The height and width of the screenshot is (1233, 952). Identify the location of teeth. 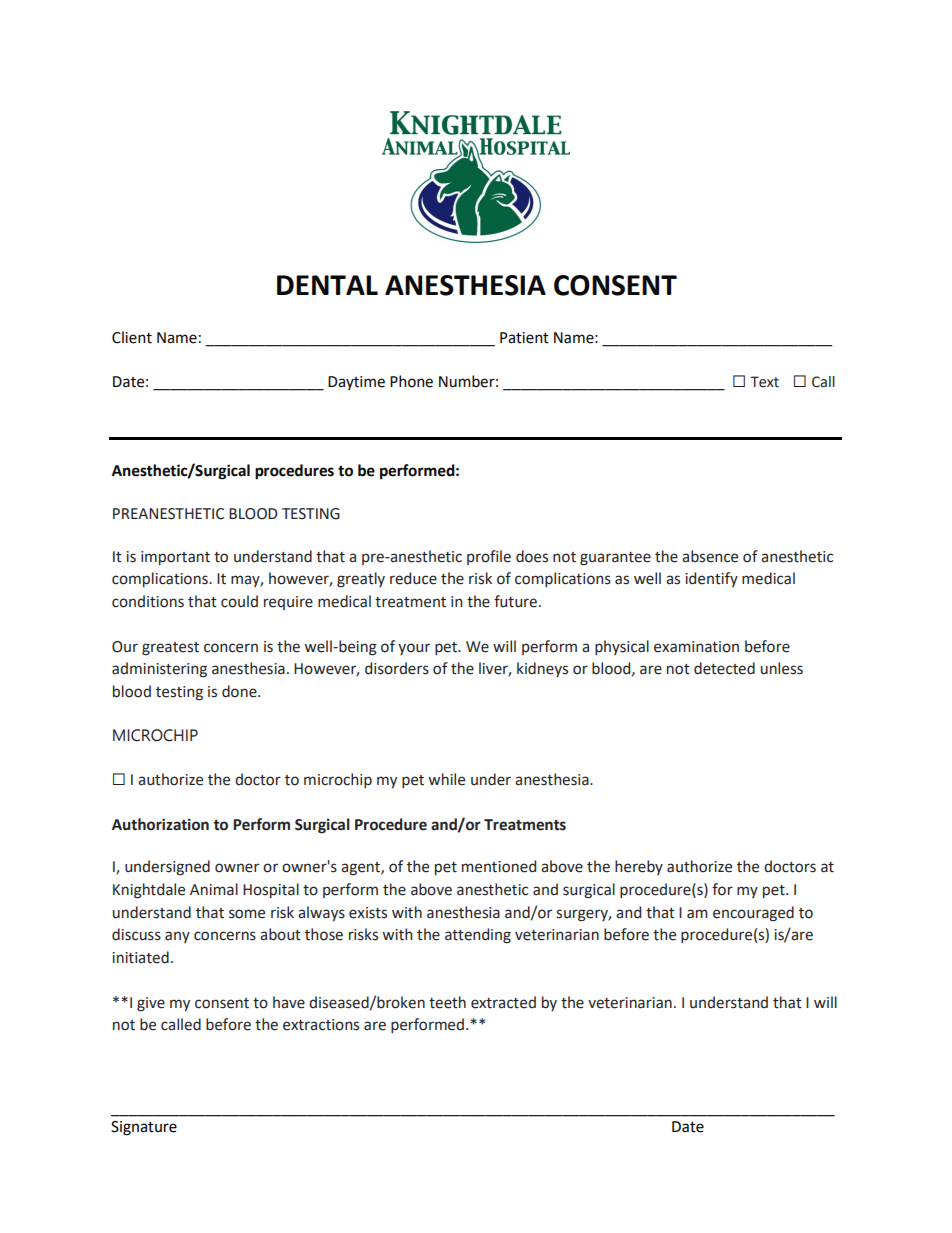
(447, 1002).
